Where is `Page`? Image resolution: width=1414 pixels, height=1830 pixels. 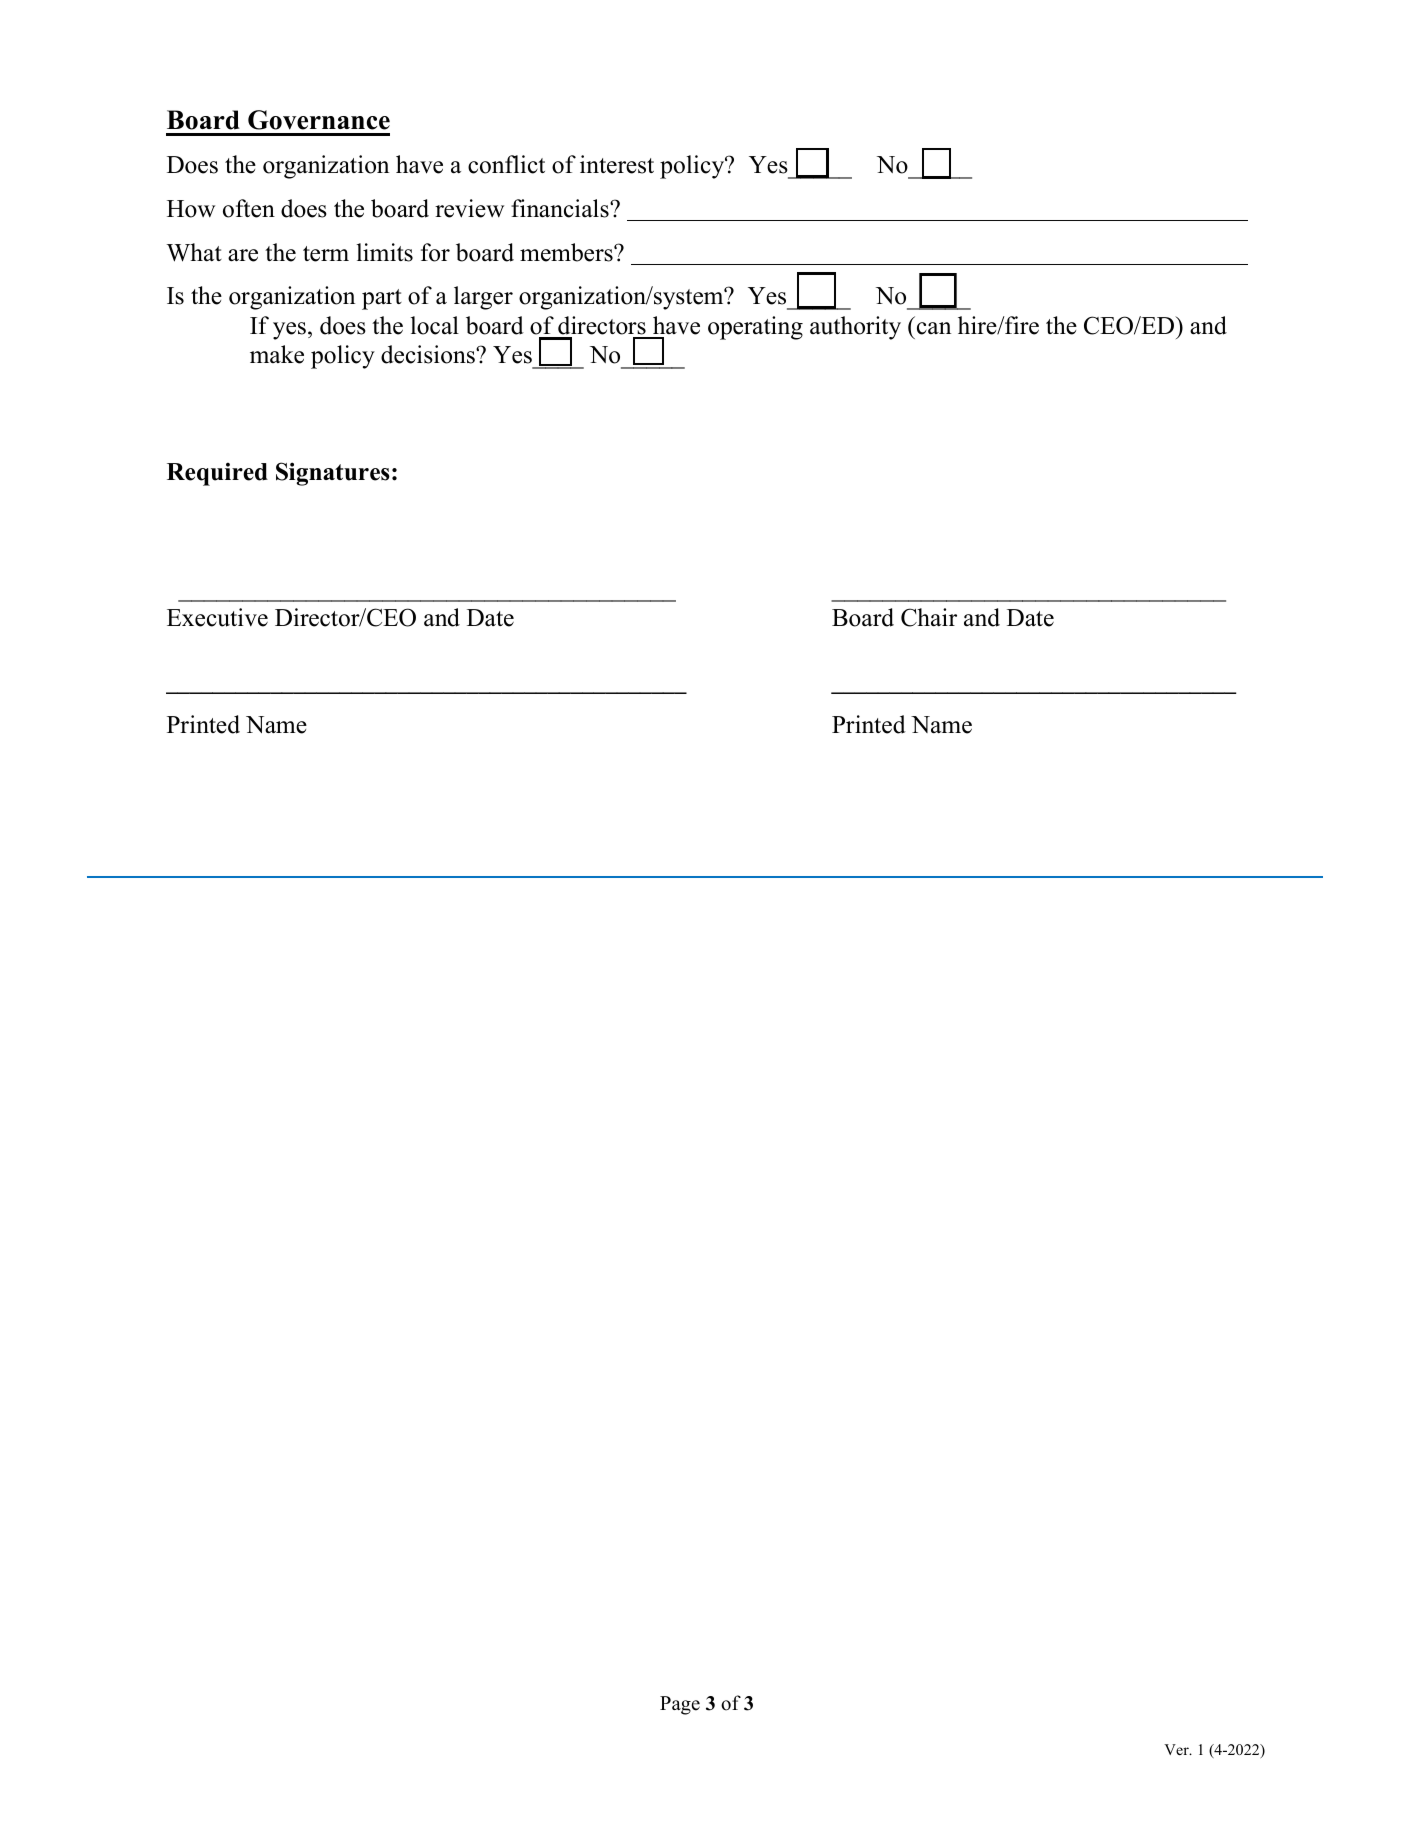 Page is located at coordinates (680, 1705).
